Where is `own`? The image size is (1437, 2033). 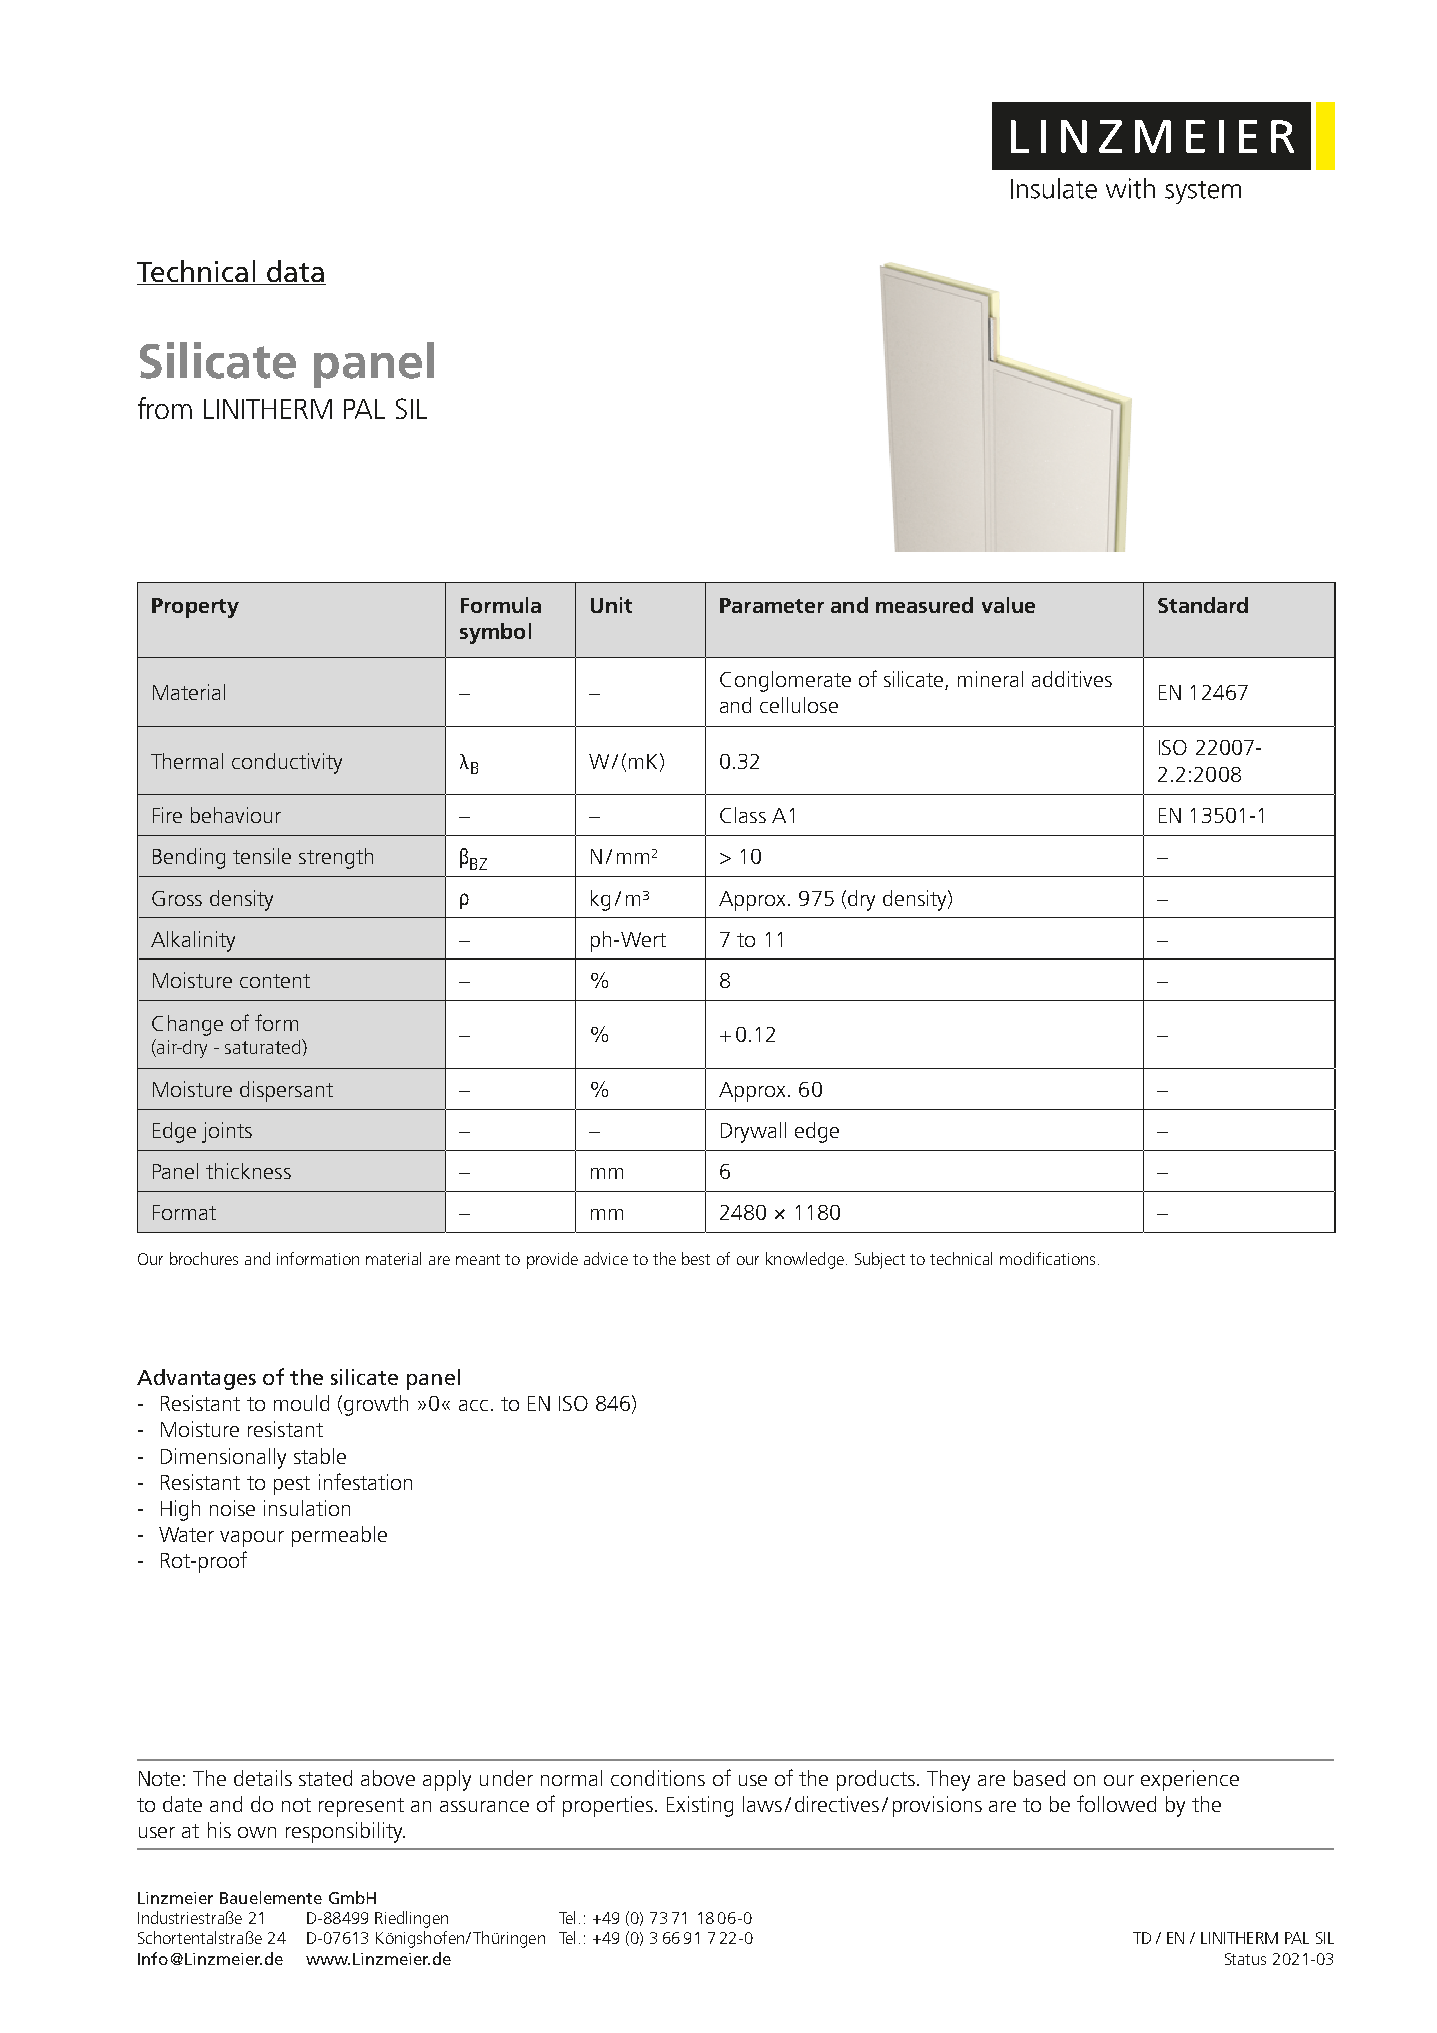
own is located at coordinates (257, 1832).
